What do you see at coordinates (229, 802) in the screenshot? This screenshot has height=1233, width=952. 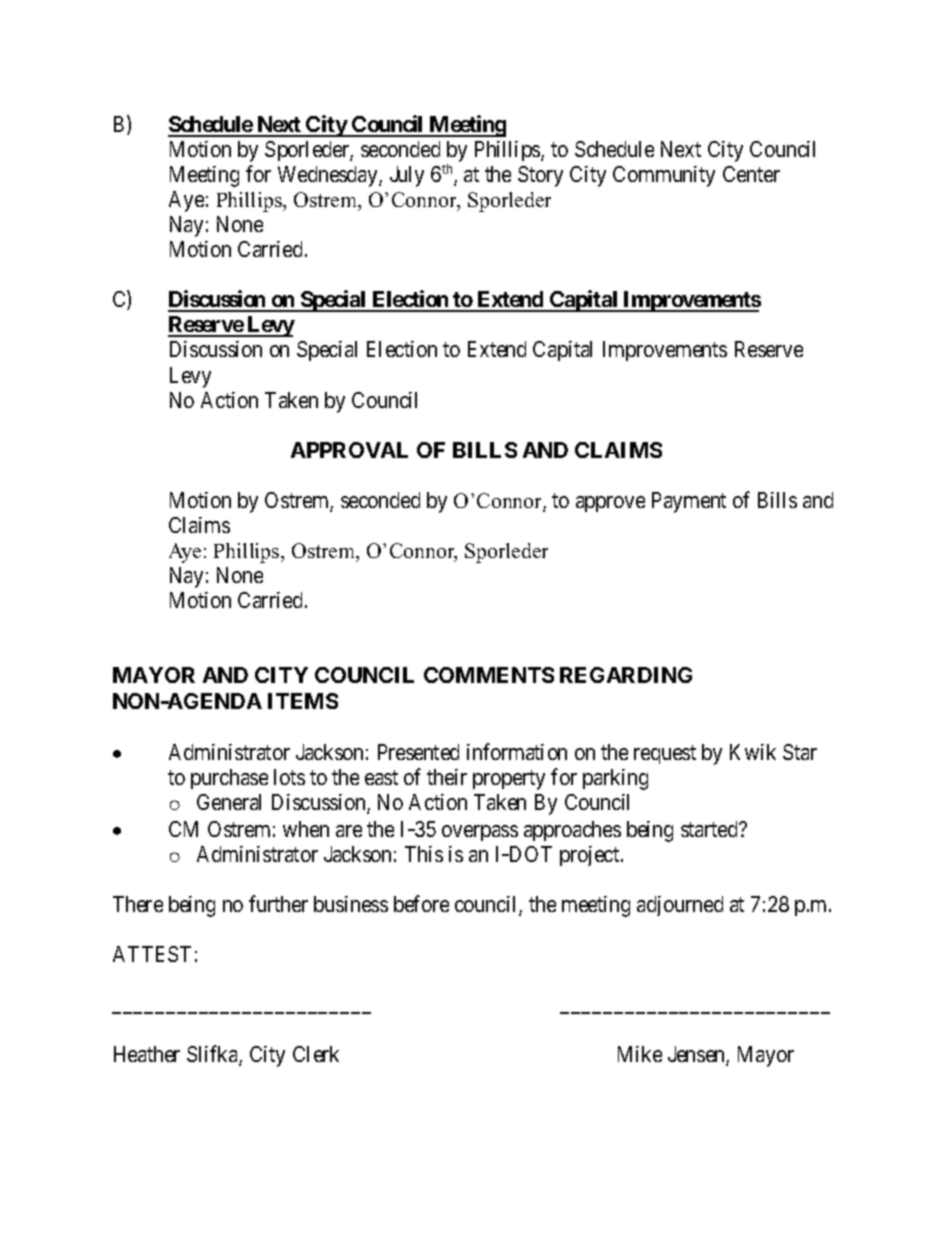 I see `General` at bounding box center [229, 802].
